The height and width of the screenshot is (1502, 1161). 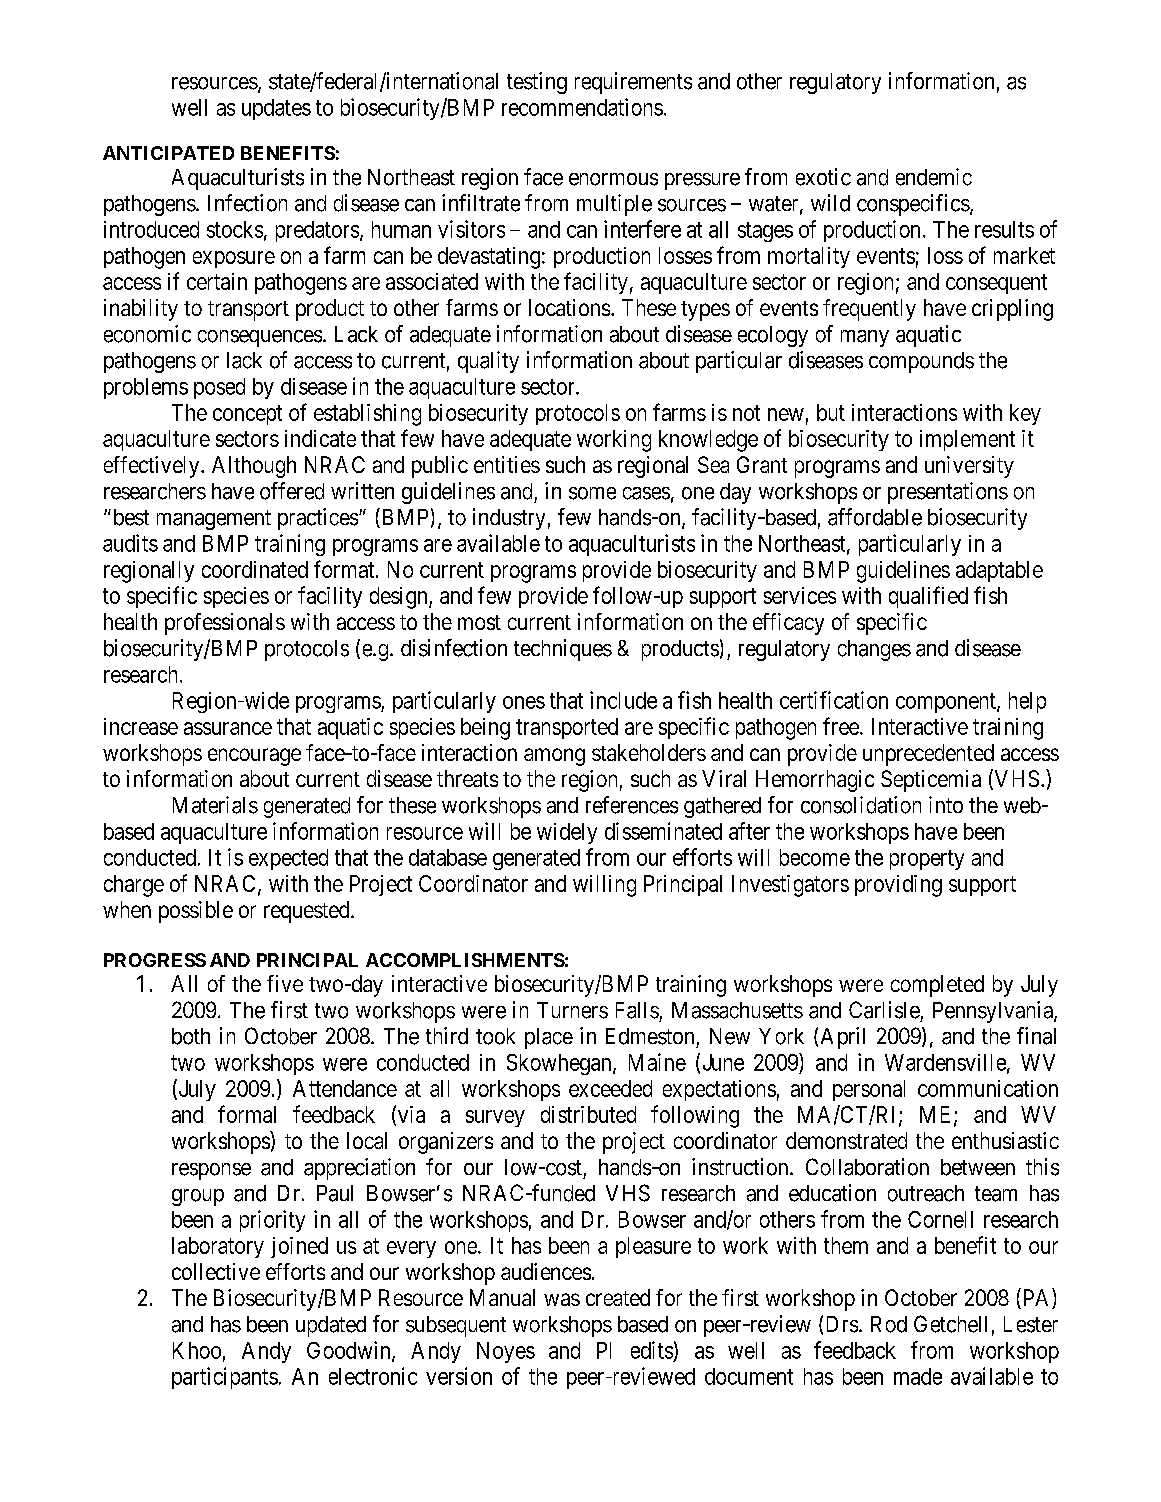 I want to click on possible, so click(x=196, y=912).
